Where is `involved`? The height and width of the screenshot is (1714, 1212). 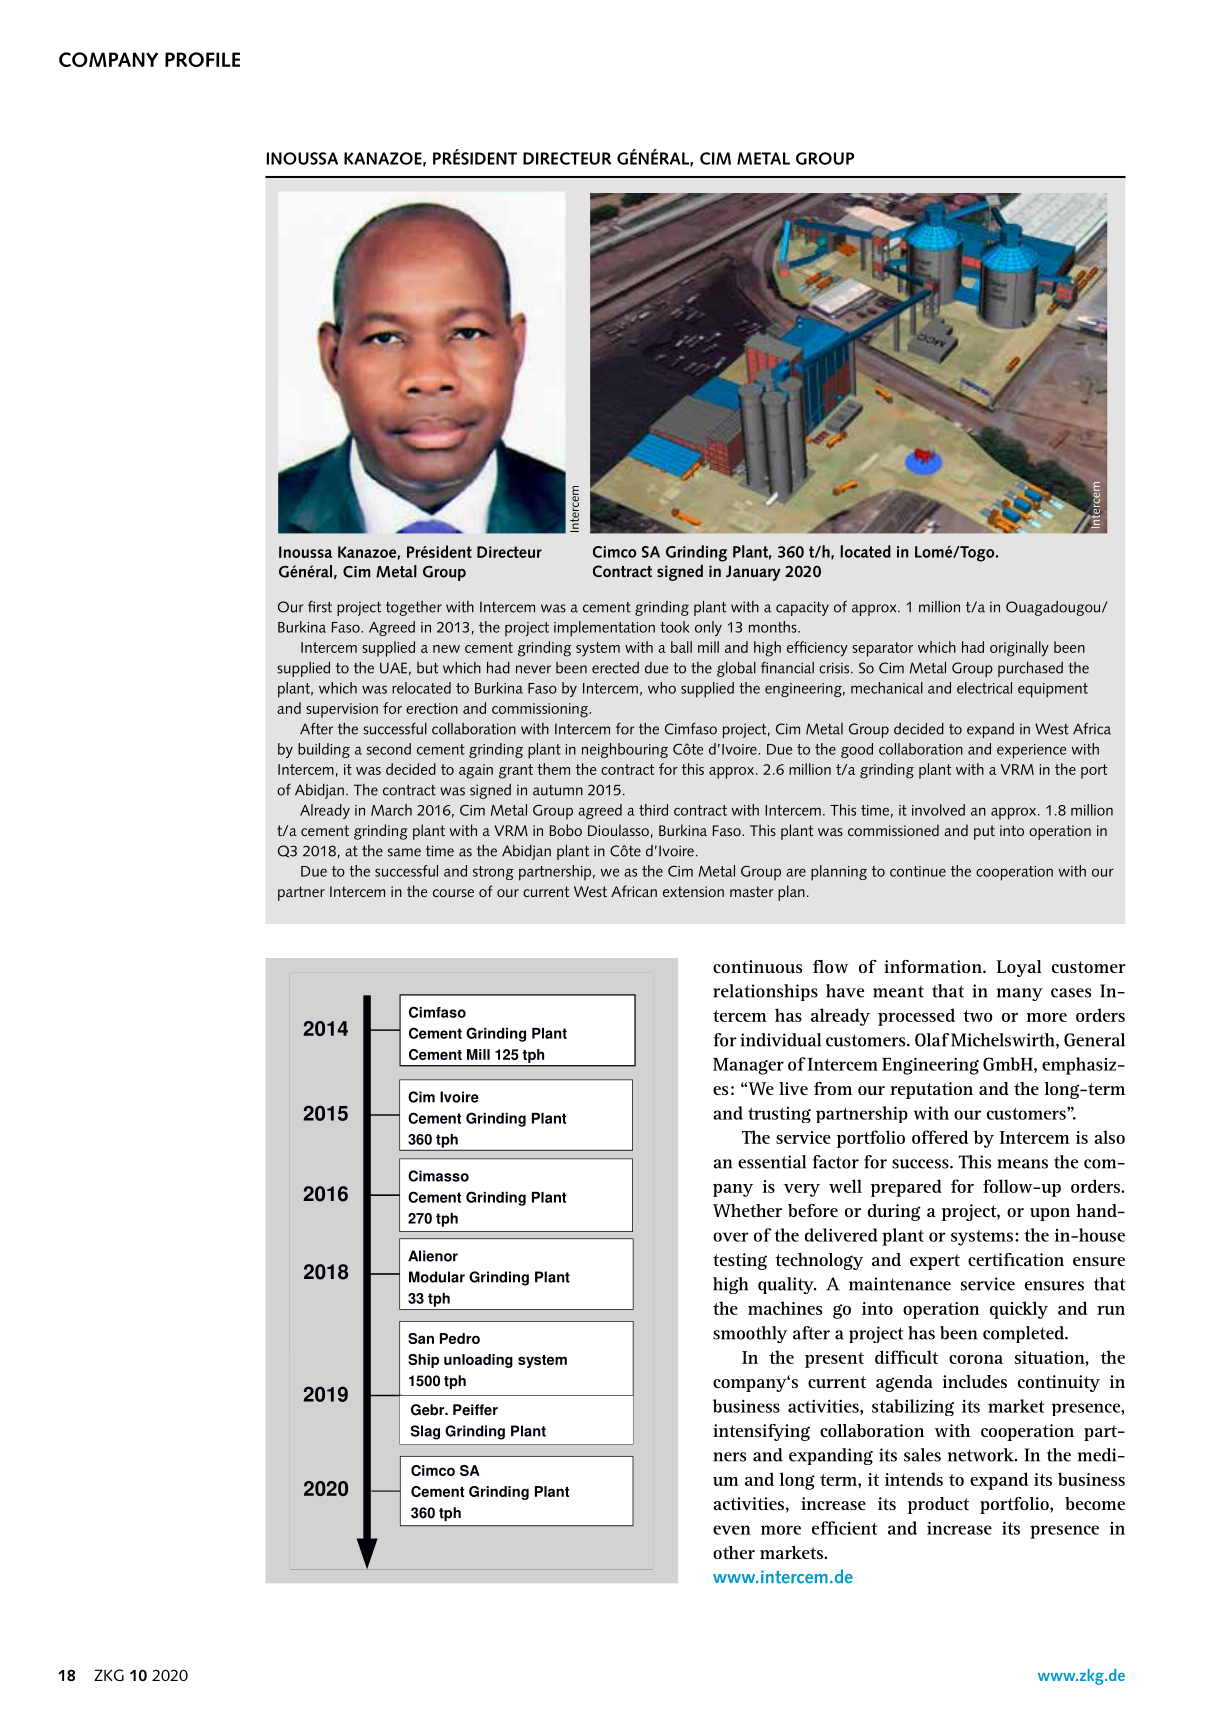
involved is located at coordinates (938, 810).
